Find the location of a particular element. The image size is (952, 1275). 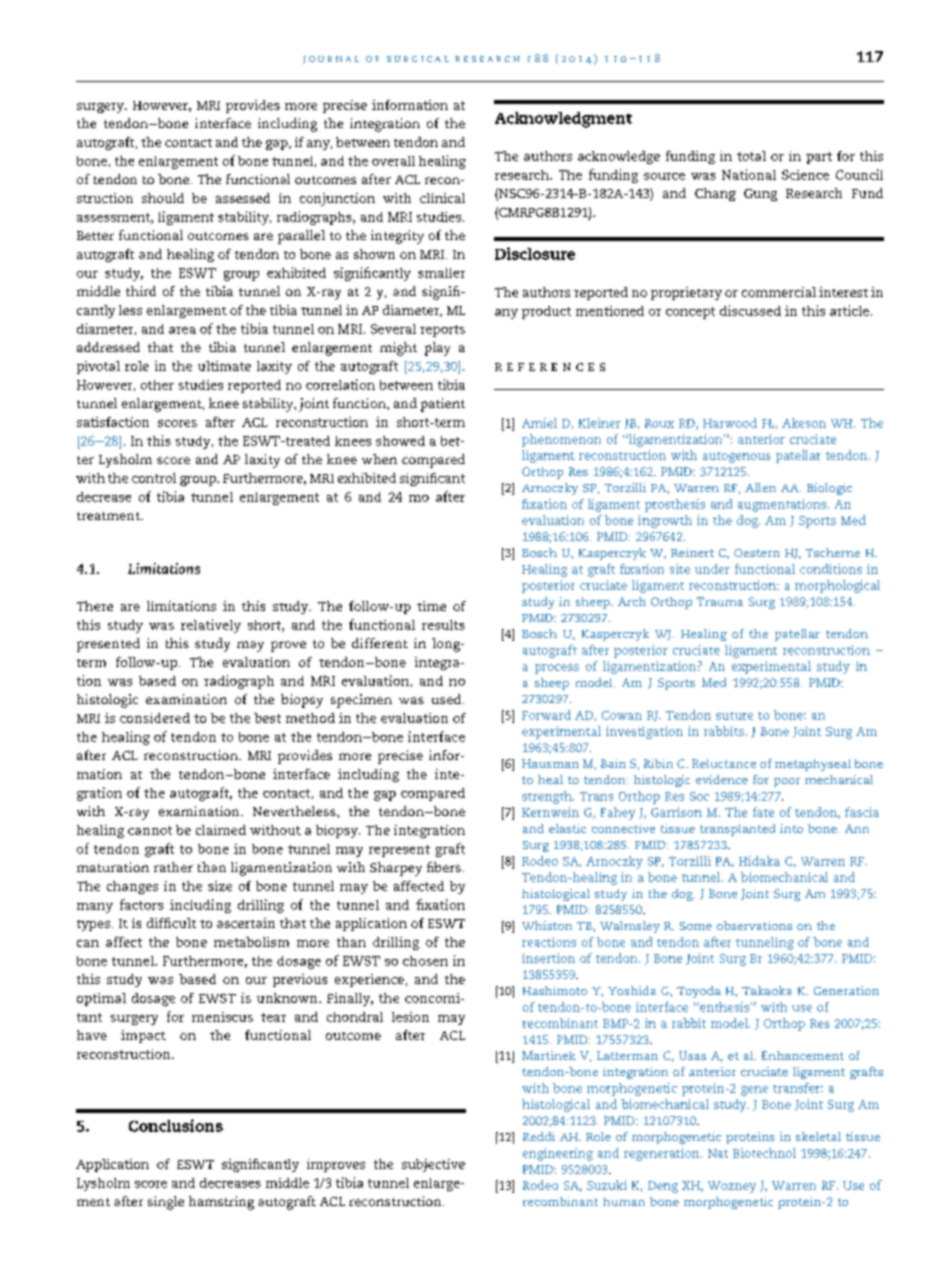

Biotechnol is located at coordinates (764, 1153).
